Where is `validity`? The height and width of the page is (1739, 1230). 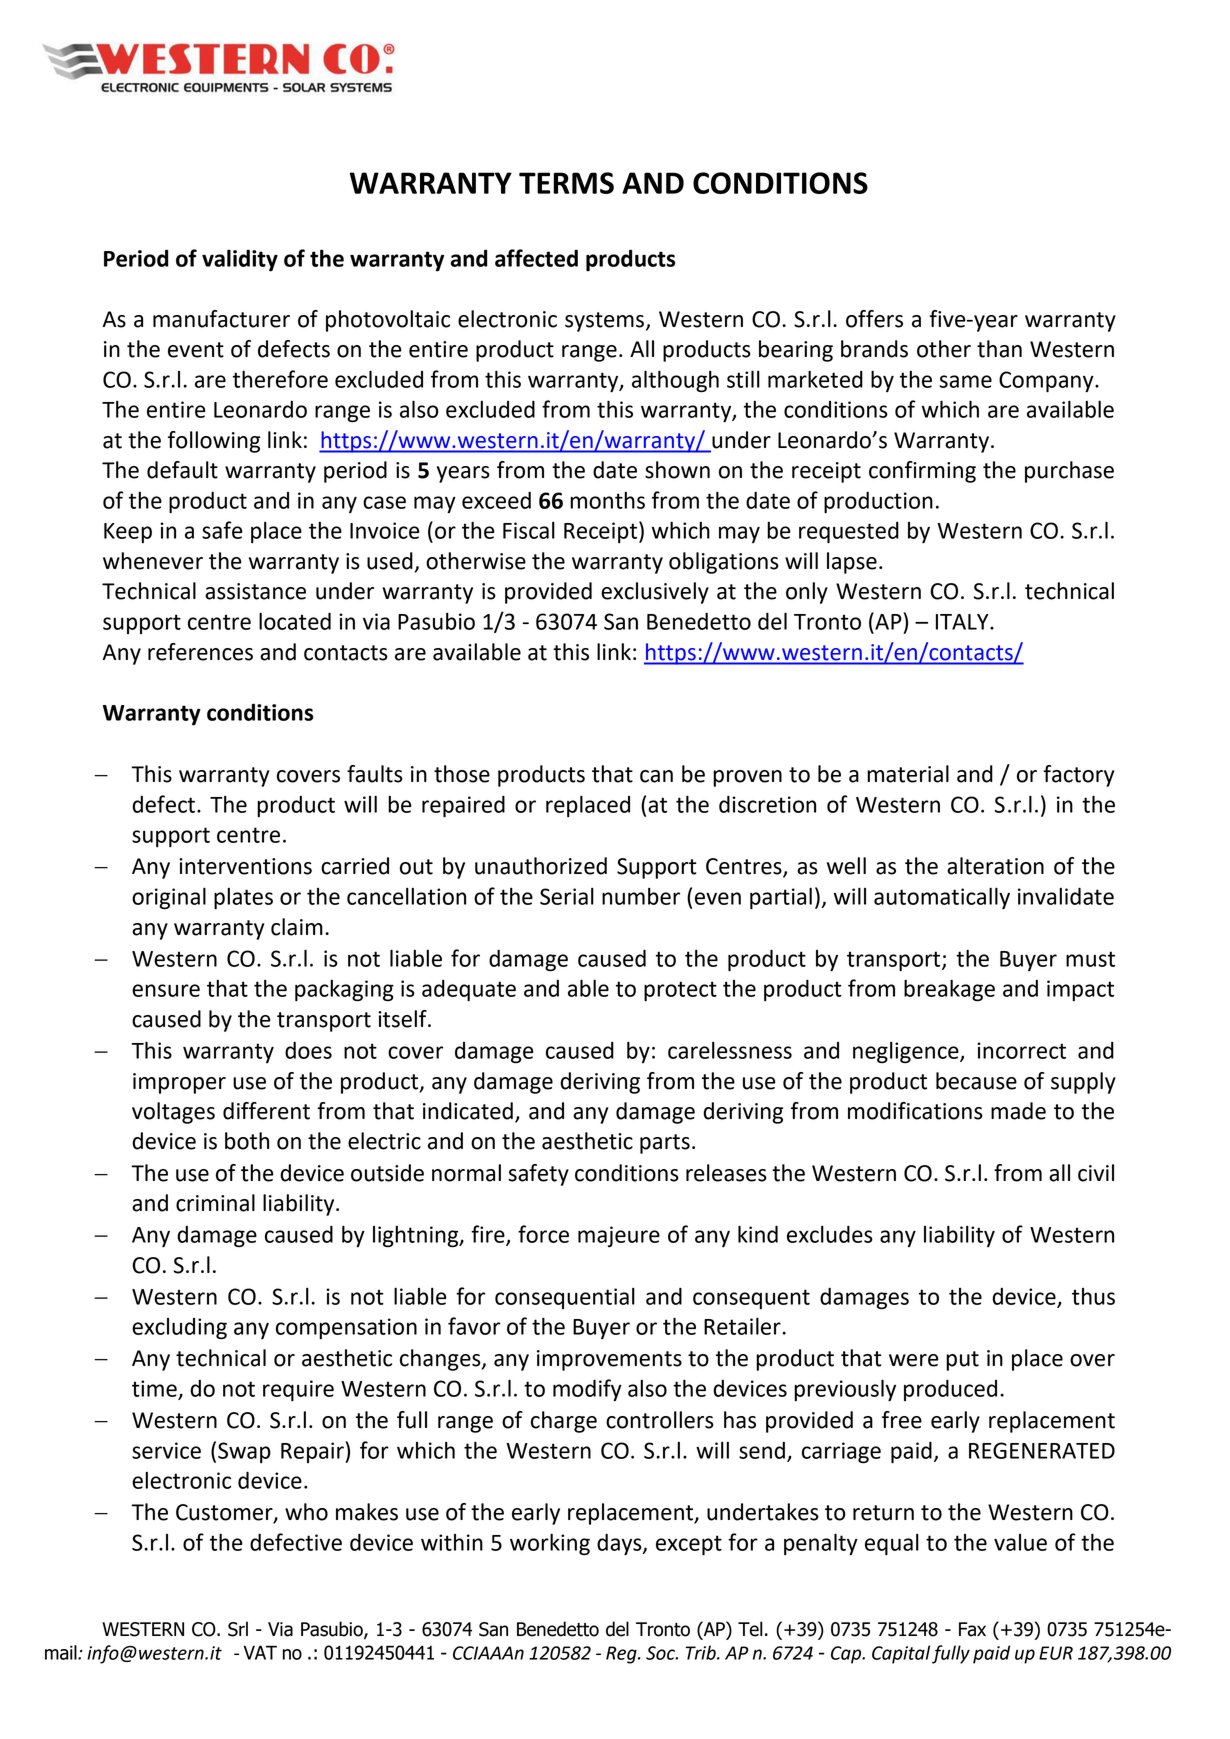 validity is located at coordinates (240, 260).
